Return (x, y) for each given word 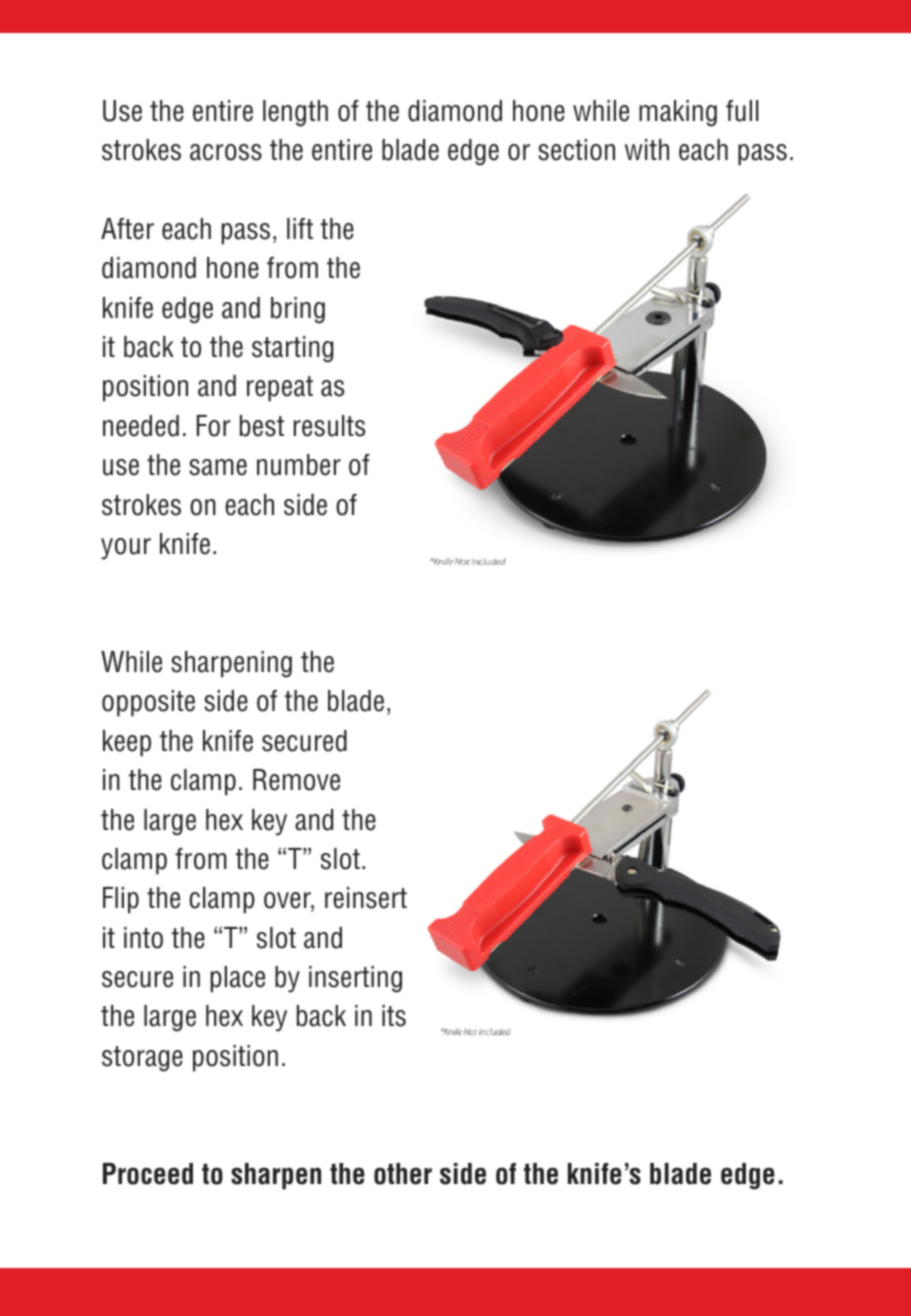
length (295, 113)
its (394, 1016)
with (647, 149)
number (299, 465)
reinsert (366, 898)
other (403, 1174)
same (218, 467)
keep (127, 743)
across (226, 152)
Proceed (148, 1174)
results (329, 426)
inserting (355, 979)
